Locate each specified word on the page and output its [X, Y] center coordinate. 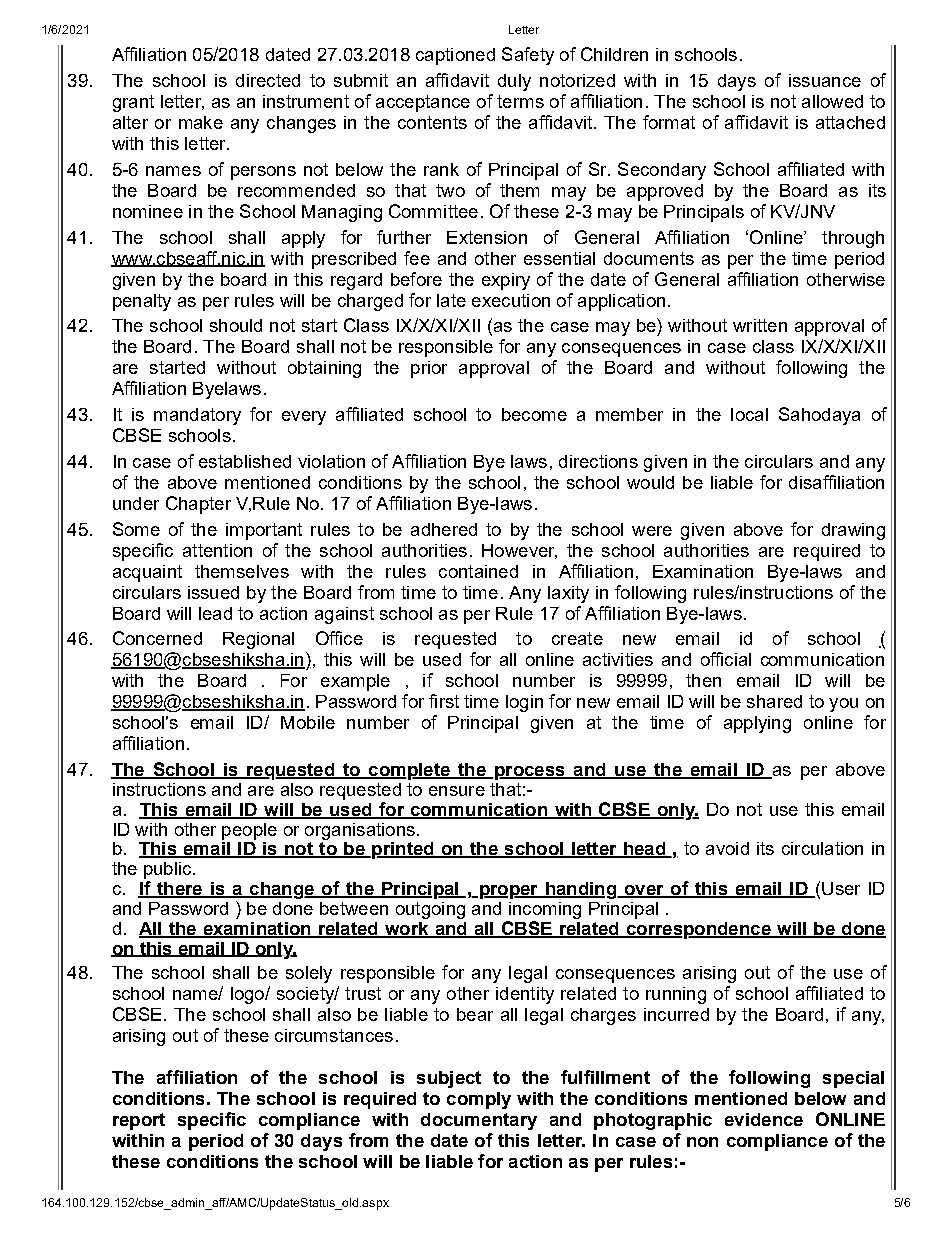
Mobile [308, 722]
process [530, 773]
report [139, 1121]
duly [514, 82]
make [201, 122]
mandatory [197, 416]
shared [774, 701]
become [534, 414]
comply [479, 1100]
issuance [825, 80]
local [749, 414]
